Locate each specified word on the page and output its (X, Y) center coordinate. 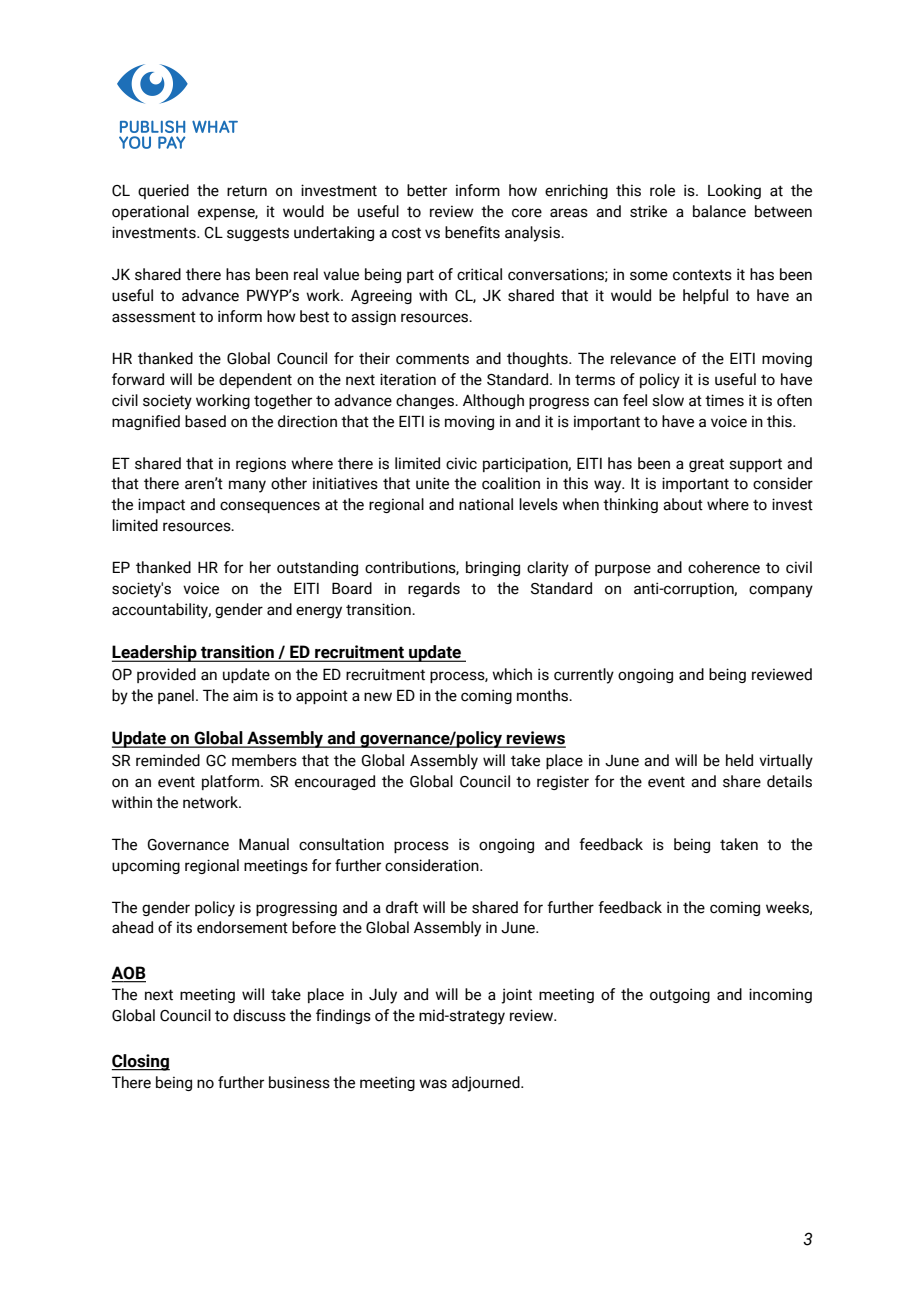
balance (719, 211)
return (247, 191)
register (563, 782)
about (683, 504)
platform (232, 782)
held (739, 760)
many (247, 486)
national (486, 504)
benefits (472, 232)
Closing (141, 1062)
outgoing (680, 995)
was (433, 1084)
